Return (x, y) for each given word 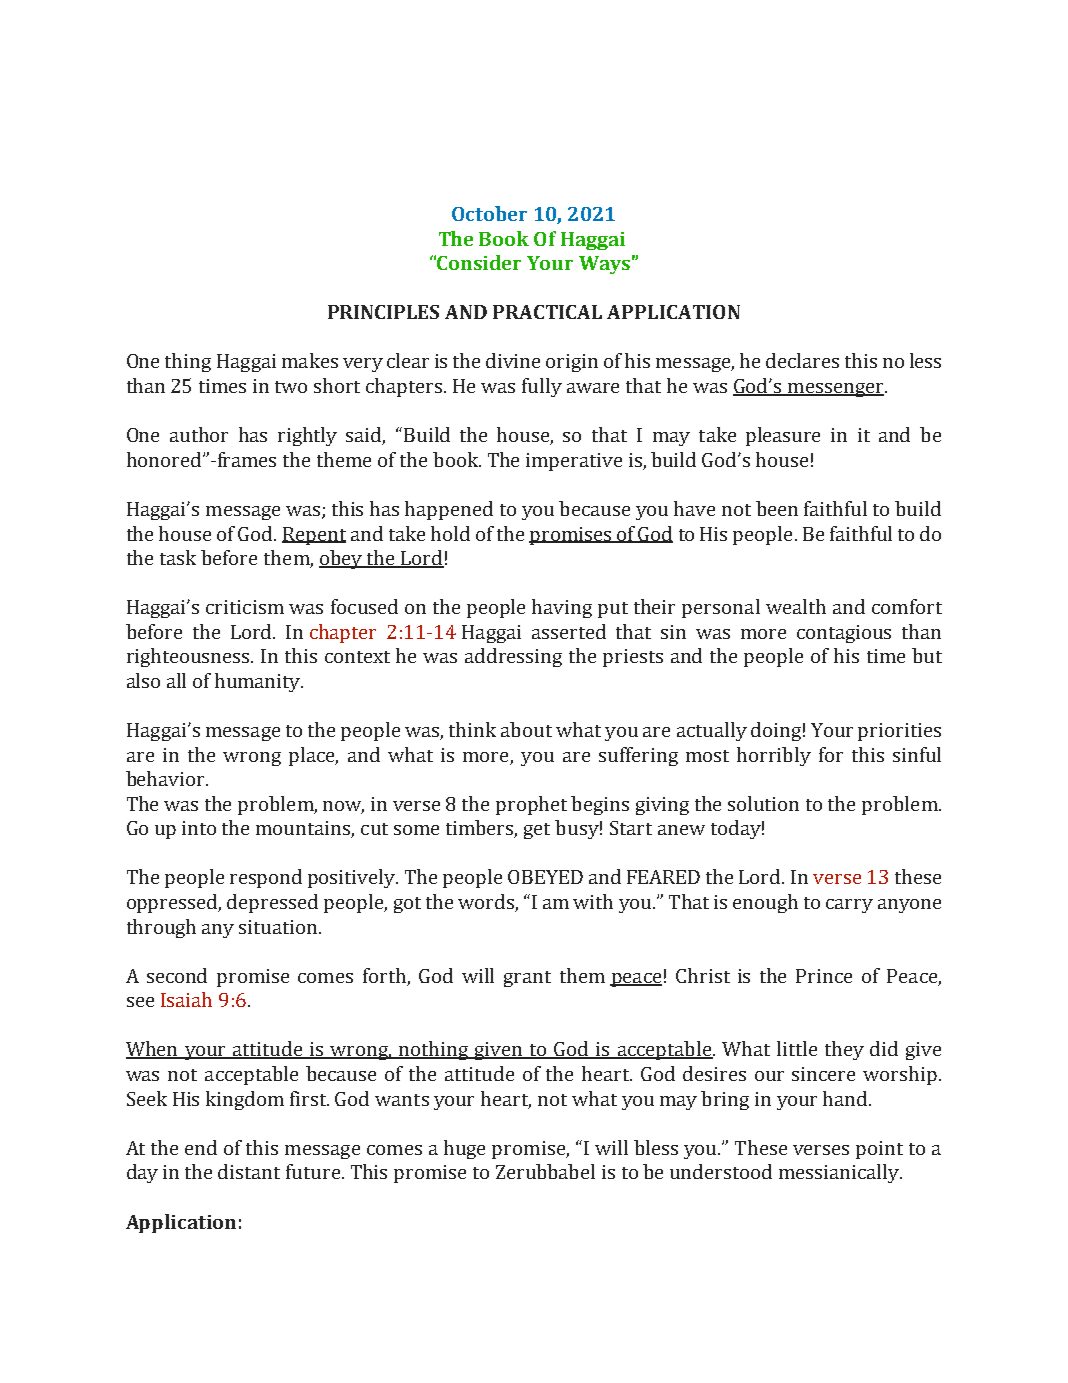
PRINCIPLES (383, 312)
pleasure (783, 436)
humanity (259, 682)
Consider (479, 262)
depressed (272, 903)
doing (776, 731)
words (487, 903)
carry (849, 906)
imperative (574, 462)
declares (802, 360)
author (199, 434)
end (201, 1147)
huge (464, 1149)
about (526, 729)
